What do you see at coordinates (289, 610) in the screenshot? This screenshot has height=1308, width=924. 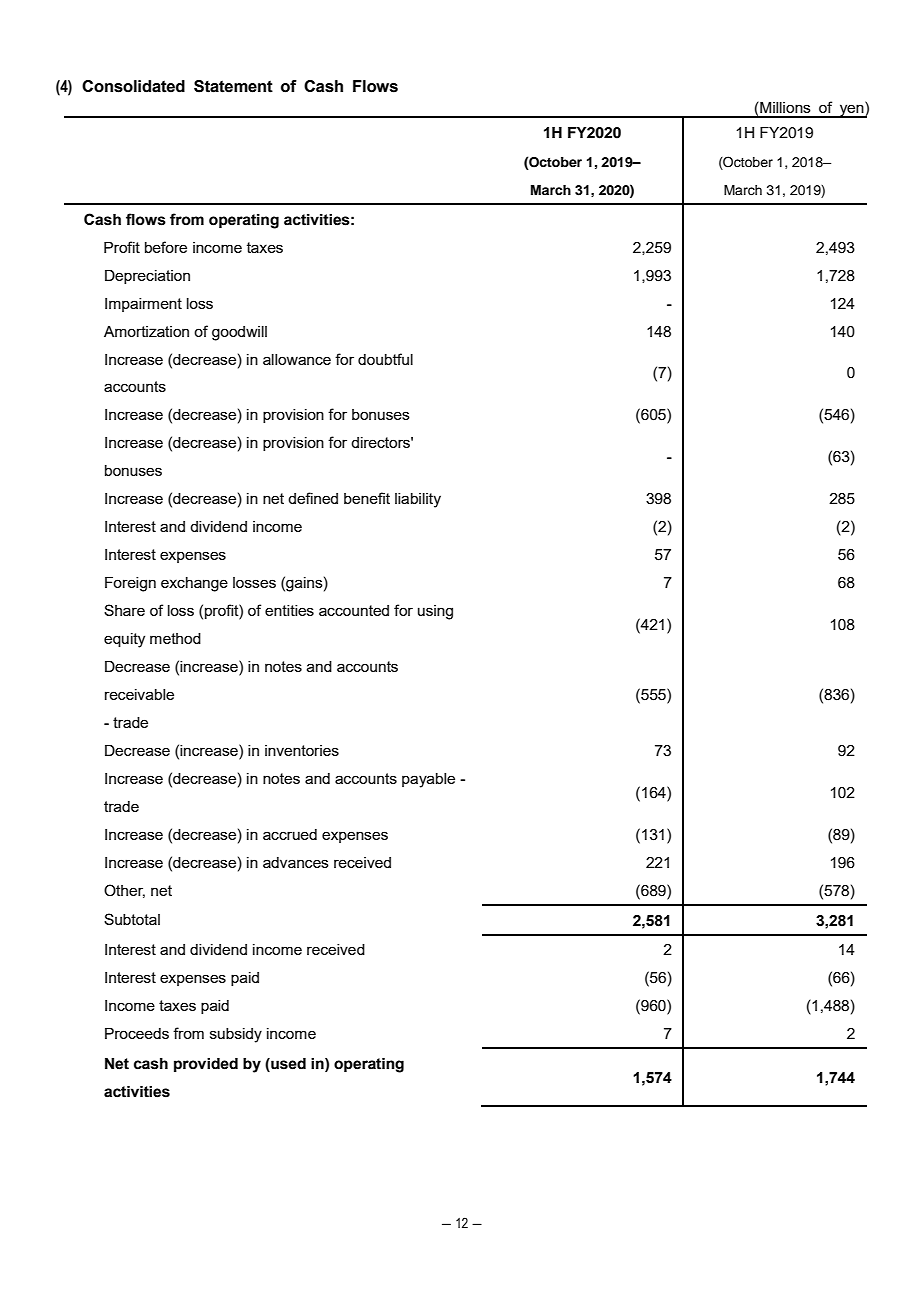 I see `entities` at bounding box center [289, 610].
